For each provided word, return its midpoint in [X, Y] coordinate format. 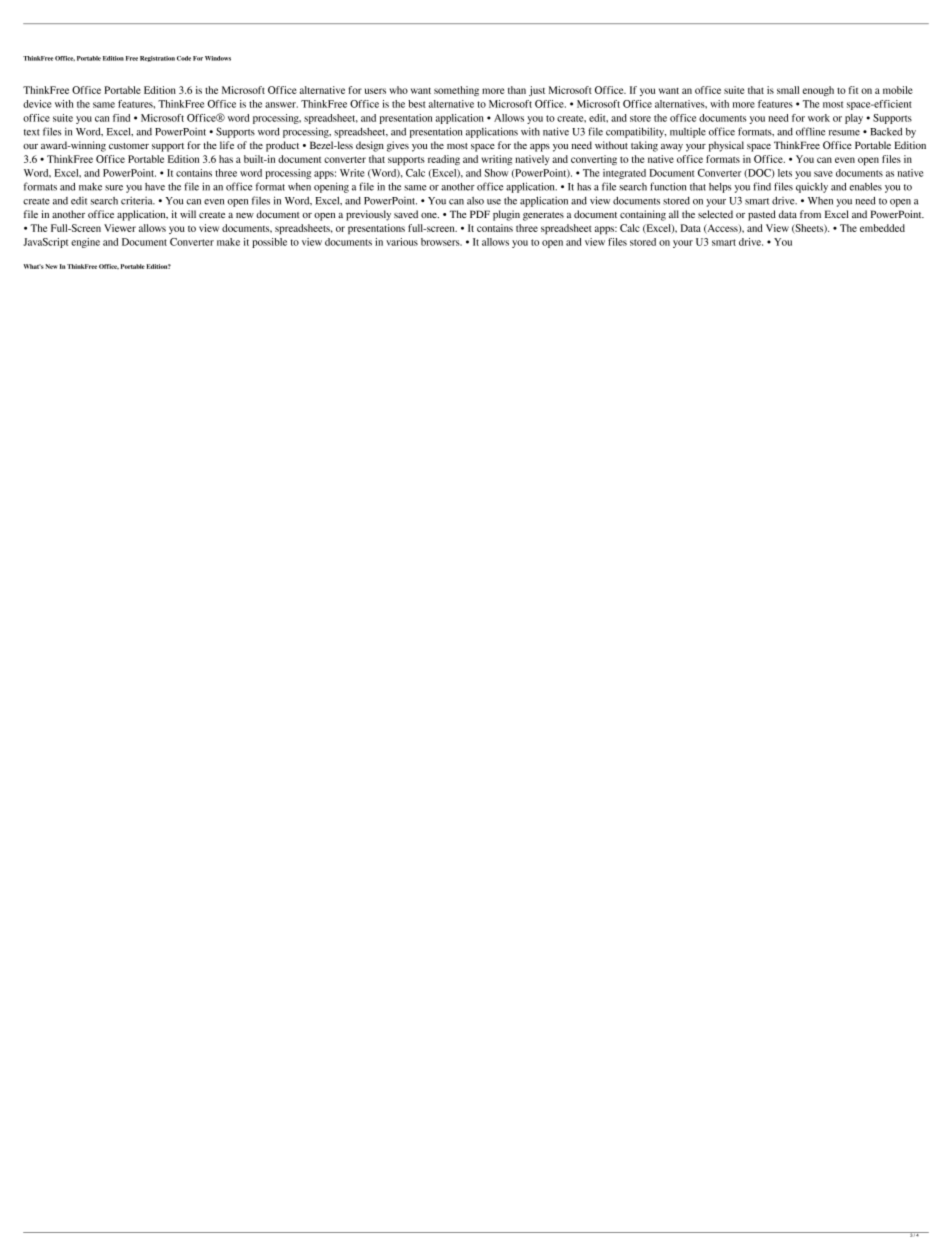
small [788, 90]
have [155, 187]
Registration [157, 59]
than [517, 90]
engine [85, 243]
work [819, 118]
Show [496, 173]
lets [785, 173]
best [417, 104]
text [32, 132]
